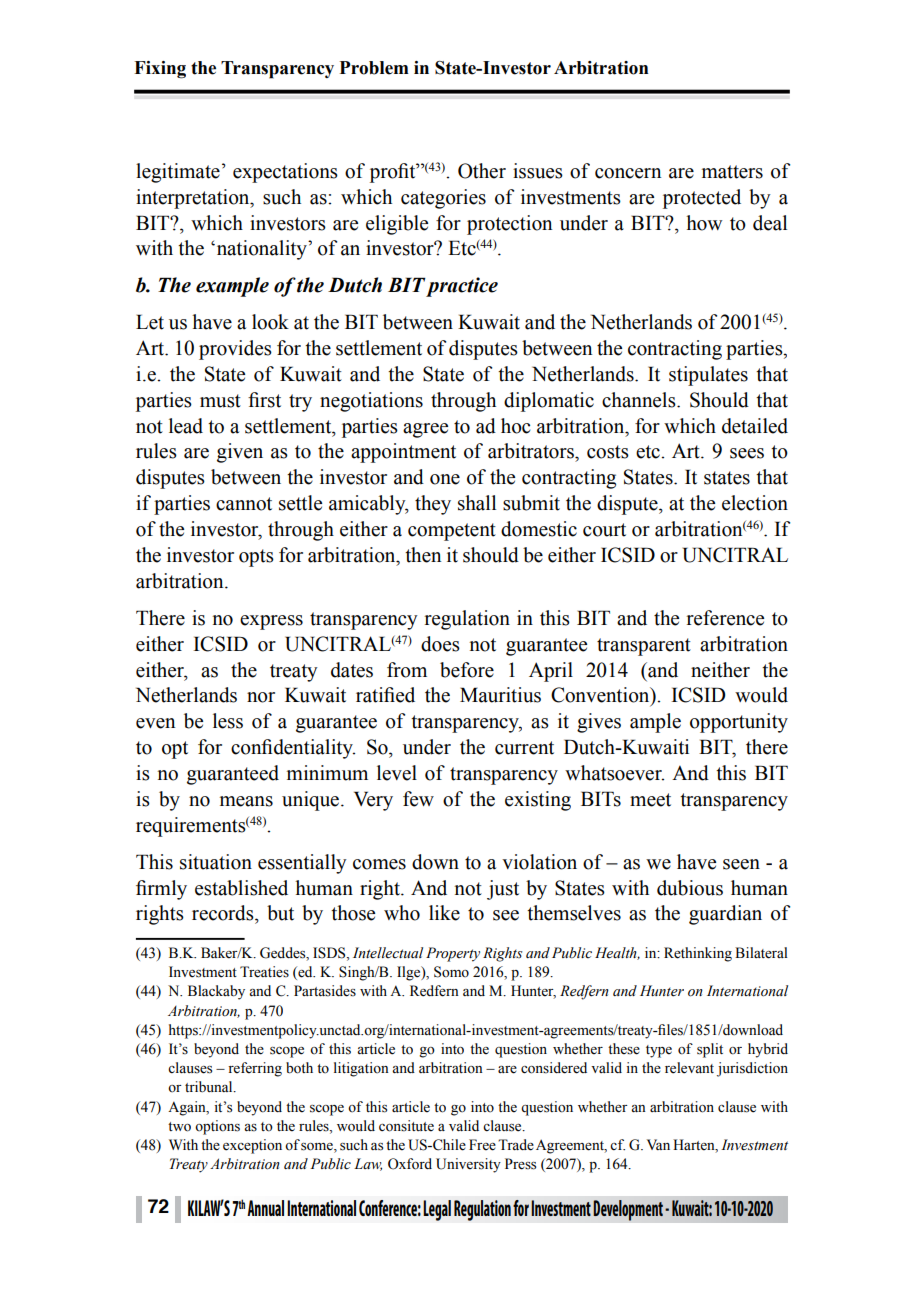 The height and width of the screenshot is (1305, 924). What do you see at coordinates (468, 1165) in the screenshot?
I see `University` at bounding box center [468, 1165].
